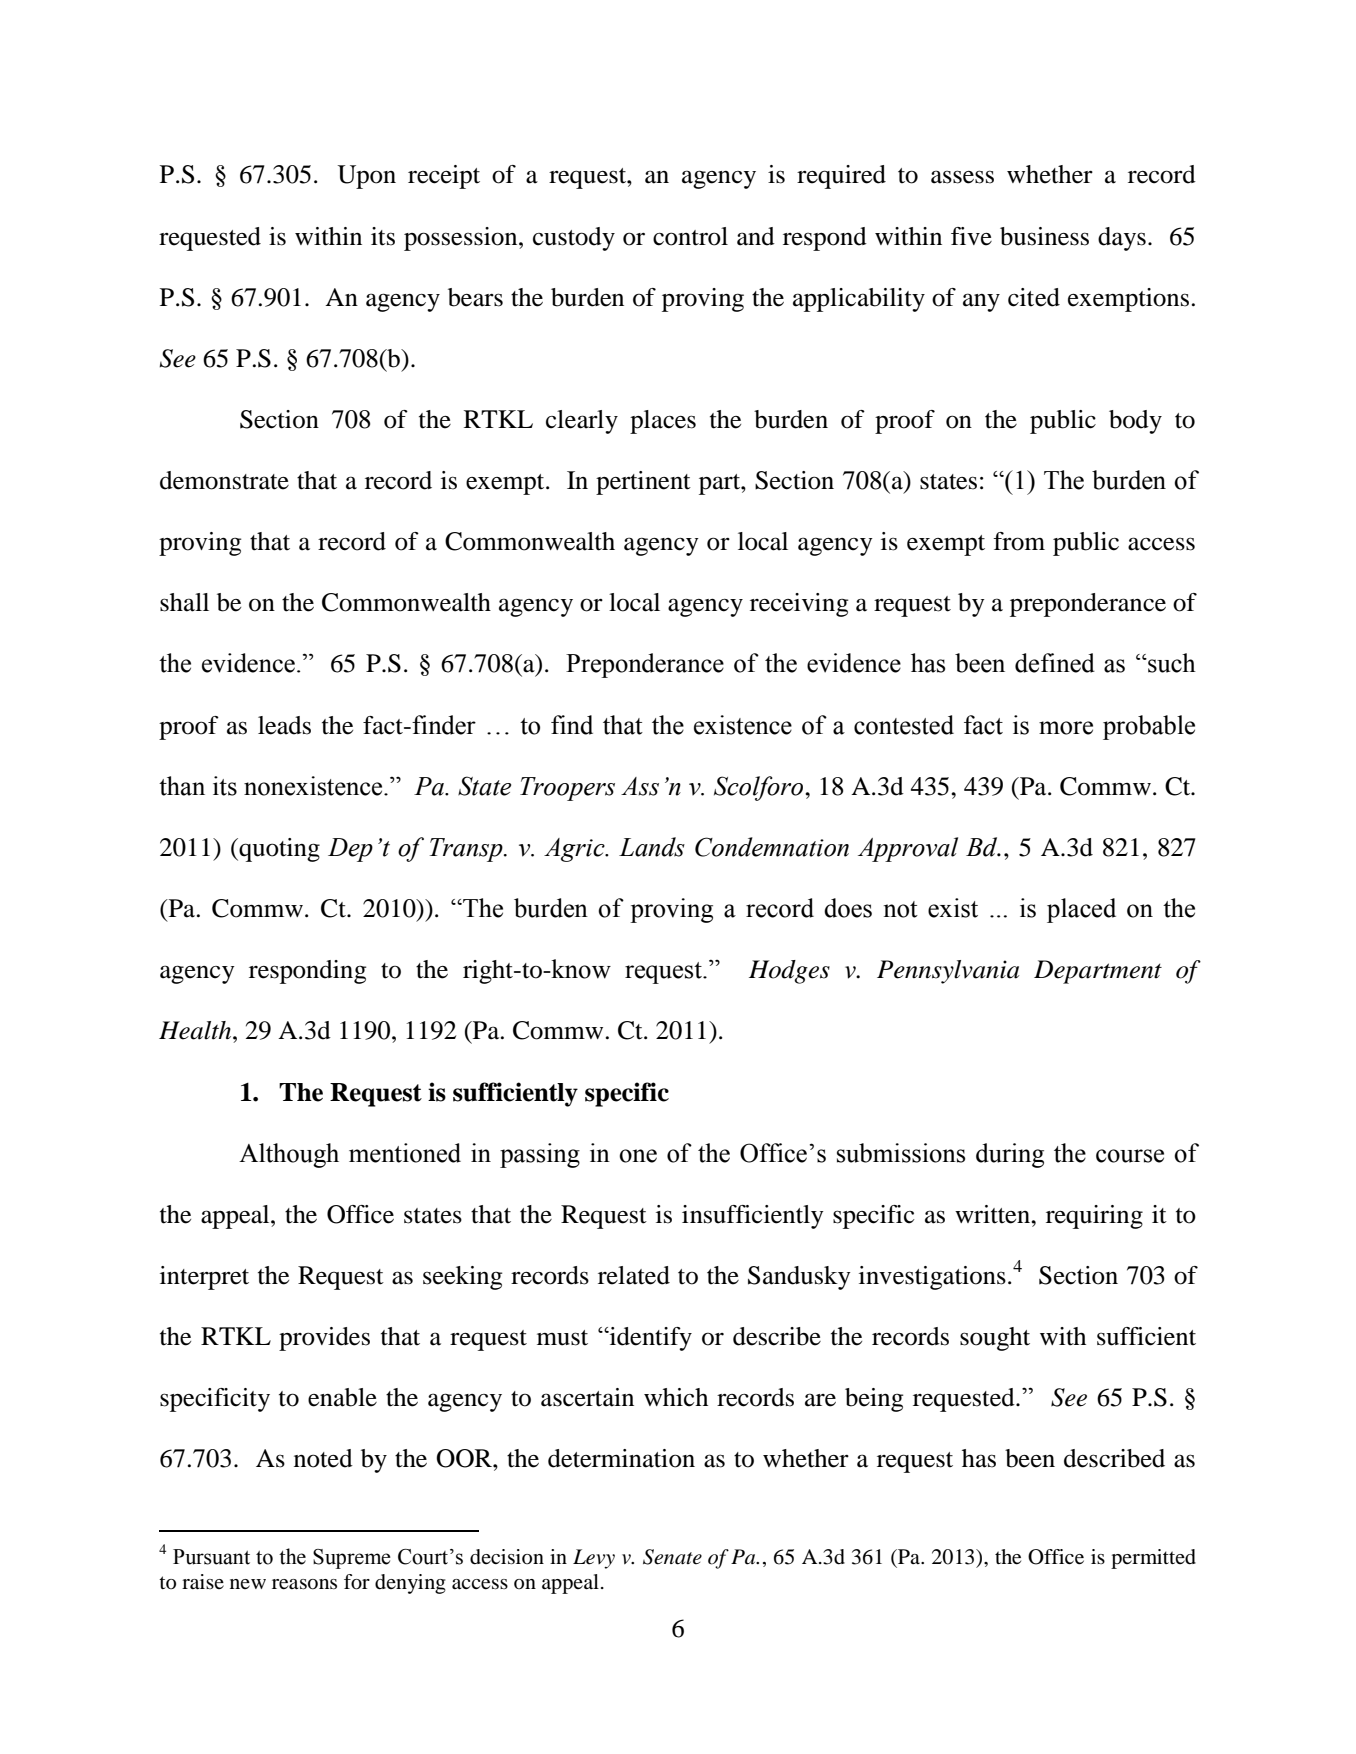  Describe the element at coordinates (1153, 1559) in the image. I see `permitted` at that location.
